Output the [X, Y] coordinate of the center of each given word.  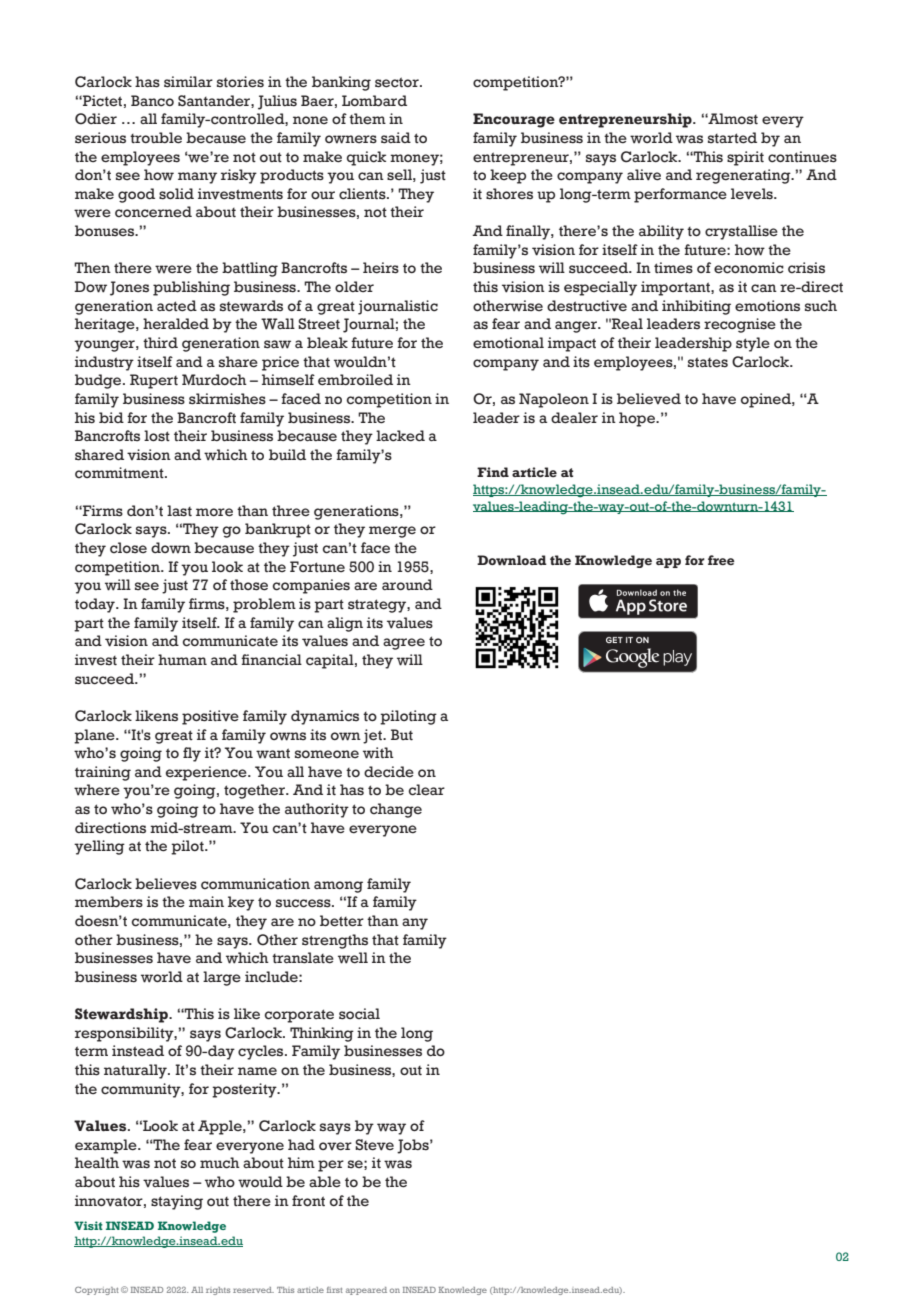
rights [218, 1291]
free [721, 560]
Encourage [514, 120]
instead [138, 1051]
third [160, 343]
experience [207, 773]
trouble [156, 138]
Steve [374, 1145]
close [128, 548]
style [753, 344]
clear [426, 790]
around [407, 584]
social [359, 1014]
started [732, 138]
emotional [508, 343]
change [396, 810]
